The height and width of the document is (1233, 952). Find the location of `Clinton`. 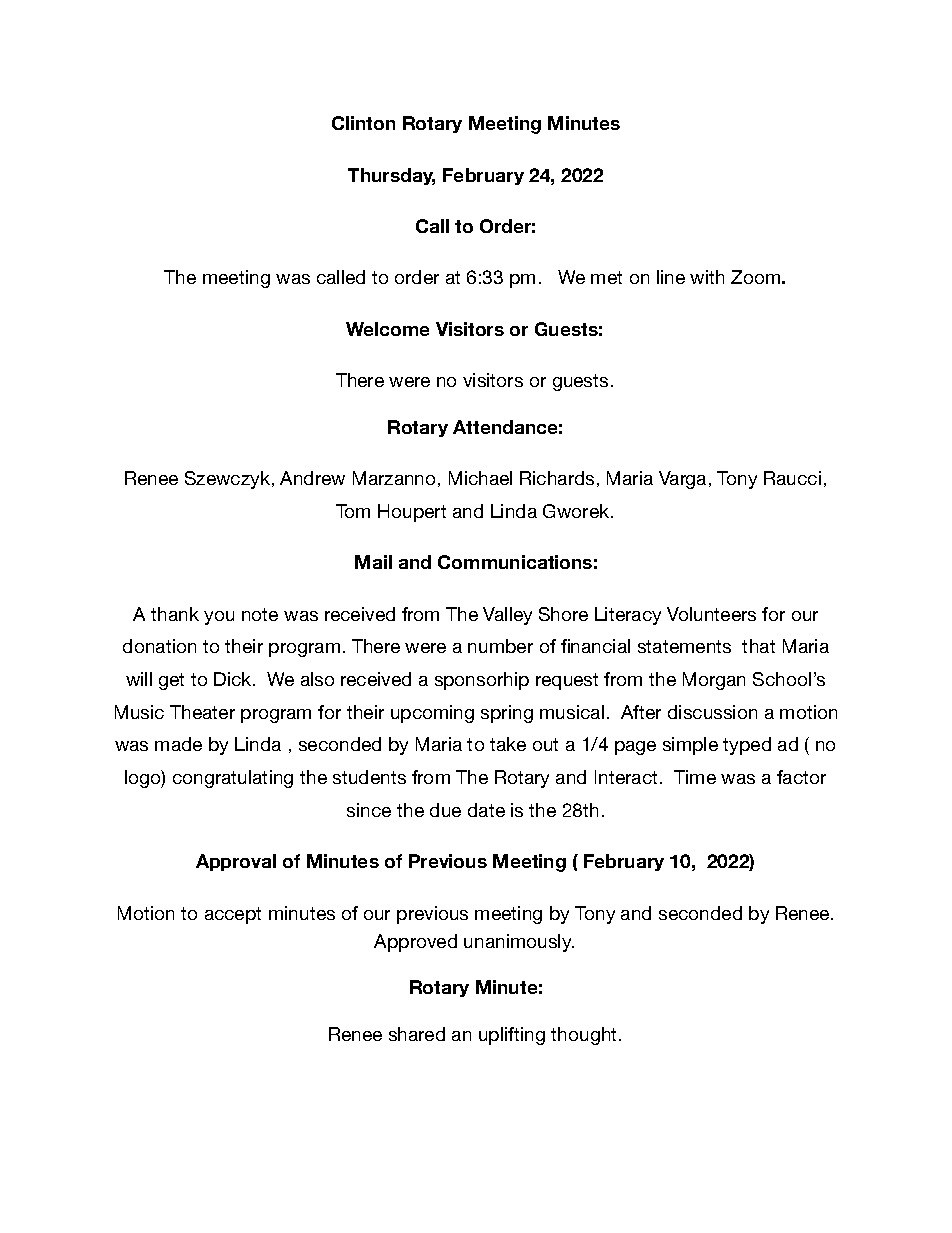

Clinton is located at coordinates (363, 123).
